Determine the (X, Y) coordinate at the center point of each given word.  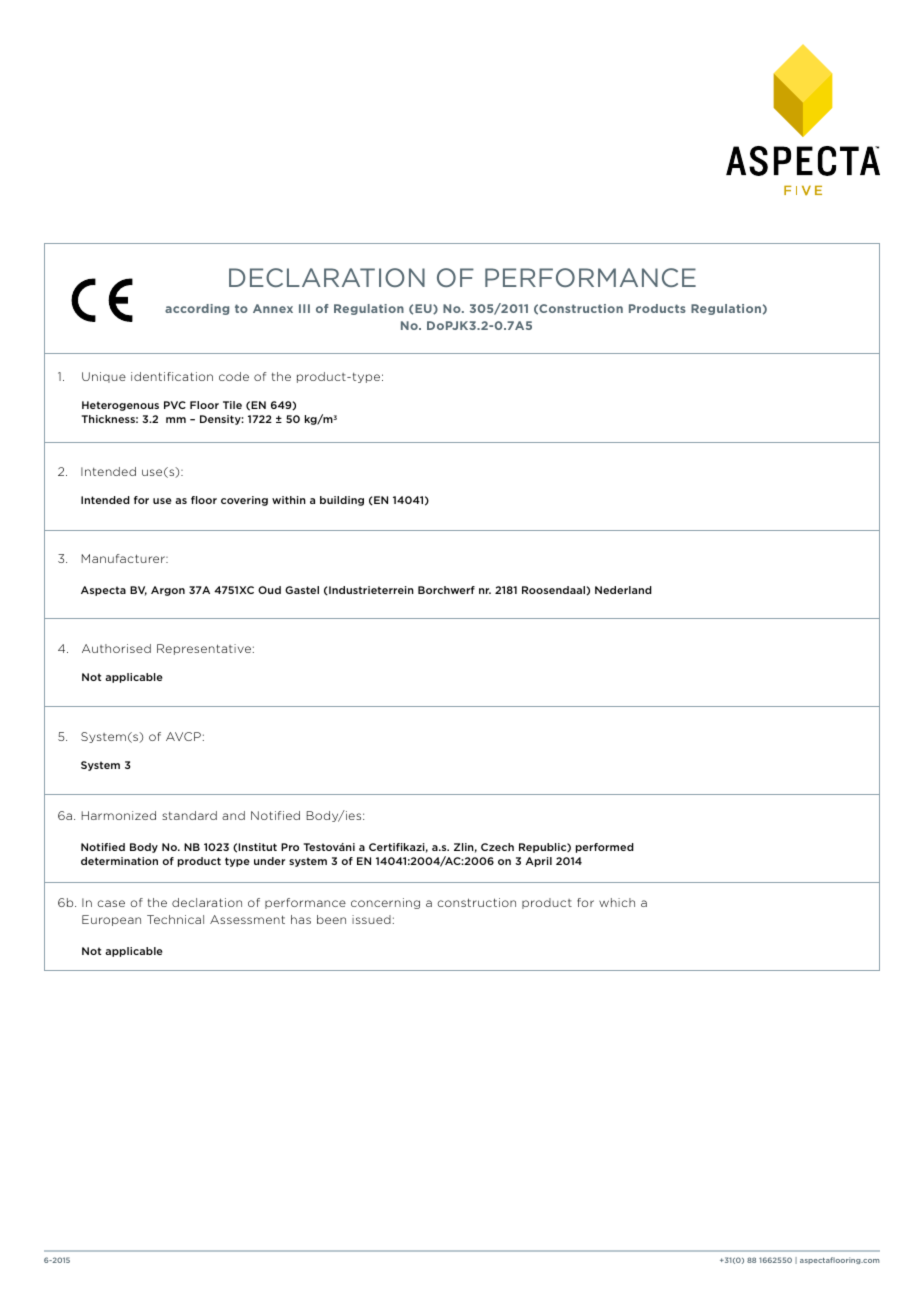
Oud (269, 590)
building (342, 501)
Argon (168, 591)
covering (244, 501)
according (197, 309)
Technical (175, 919)
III (304, 308)
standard (189, 815)
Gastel (302, 590)
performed (605, 848)
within (289, 500)
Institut (257, 847)
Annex (273, 308)
